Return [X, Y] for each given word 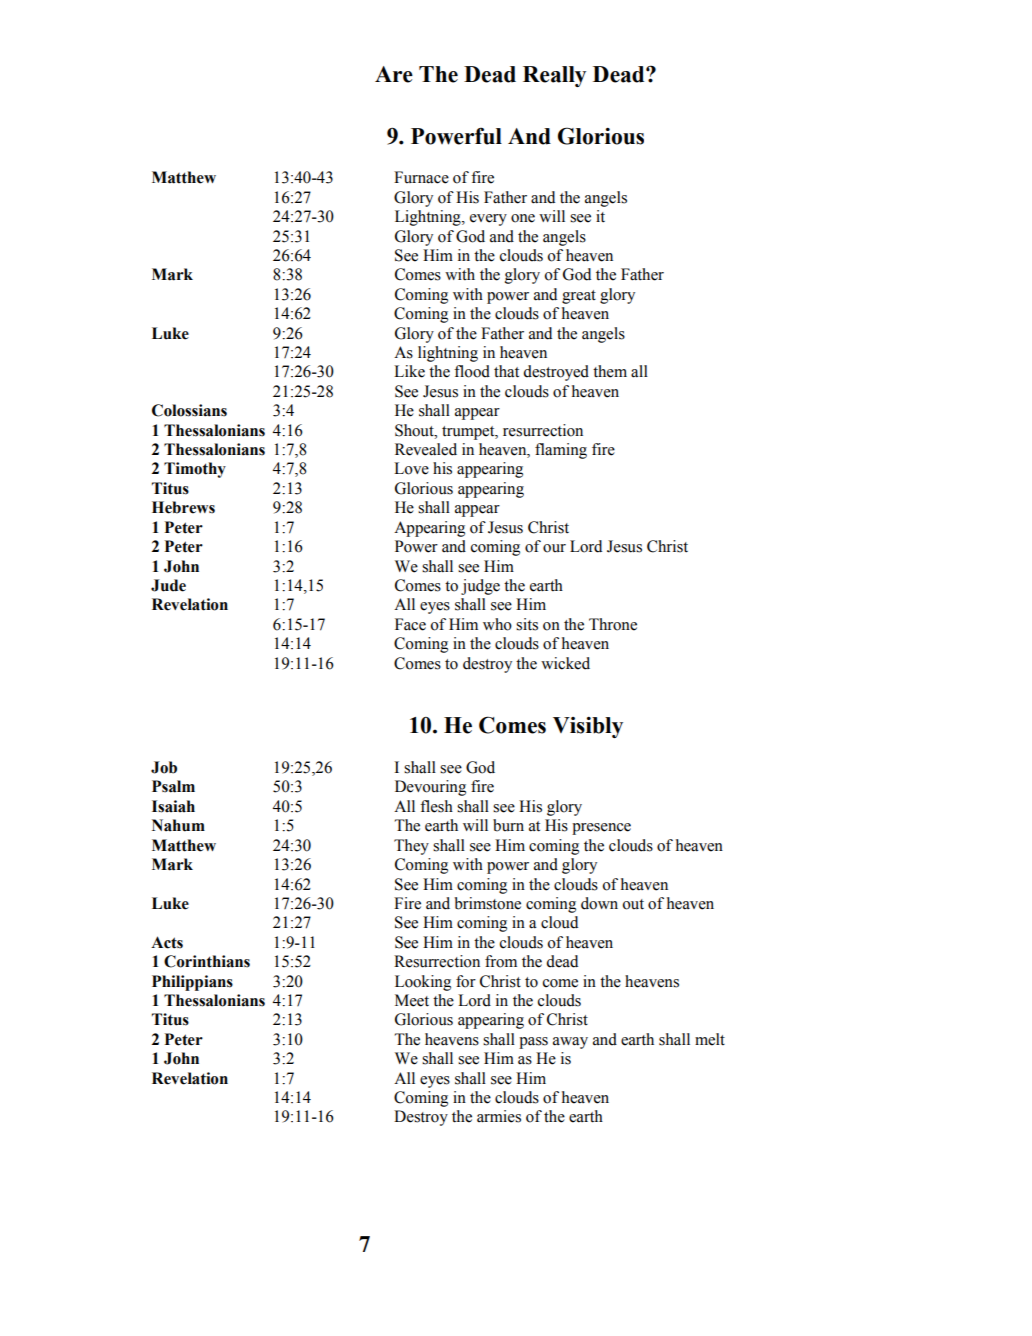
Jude [168, 585]
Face [410, 624]
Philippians [192, 983]
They [411, 847]
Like [409, 371]
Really [554, 76]
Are [394, 74]
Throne [613, 624]
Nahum [178, 825]
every [488, 220]
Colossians [189, 410]
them [610, 371]
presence [601, 829]
